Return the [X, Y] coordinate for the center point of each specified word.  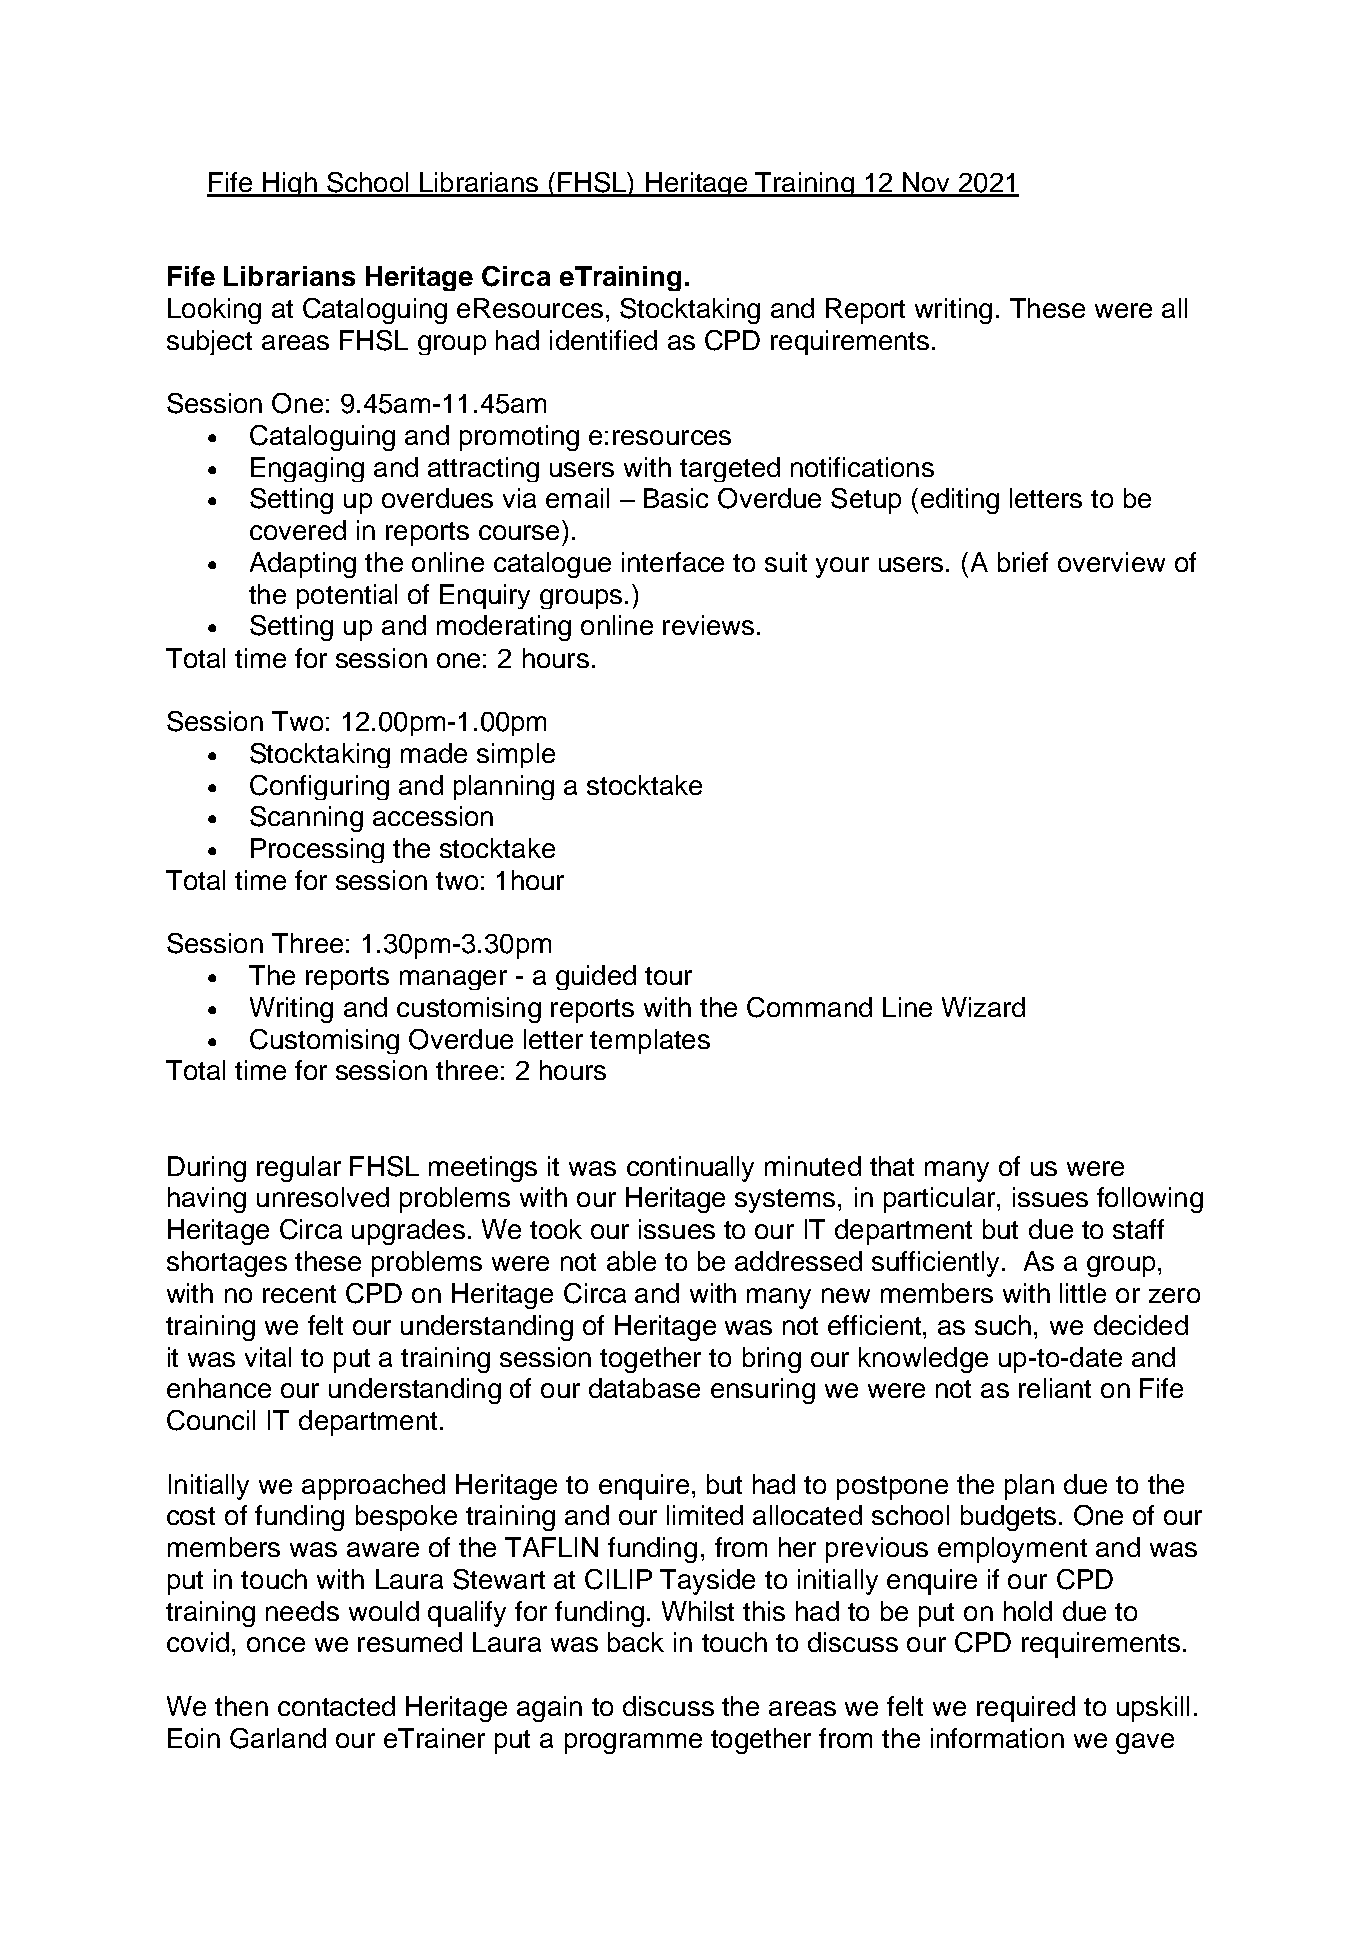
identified [603, 340]
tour [668, 976]
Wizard [983, 1007]
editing [960, 501]
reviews [708, 625]
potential [347, 596]
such [1003, 1325]
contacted [336, 1706]
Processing [317, 850]
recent [299, 1294]
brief [1023, 562]
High [290, 184]
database [644, 1388]
